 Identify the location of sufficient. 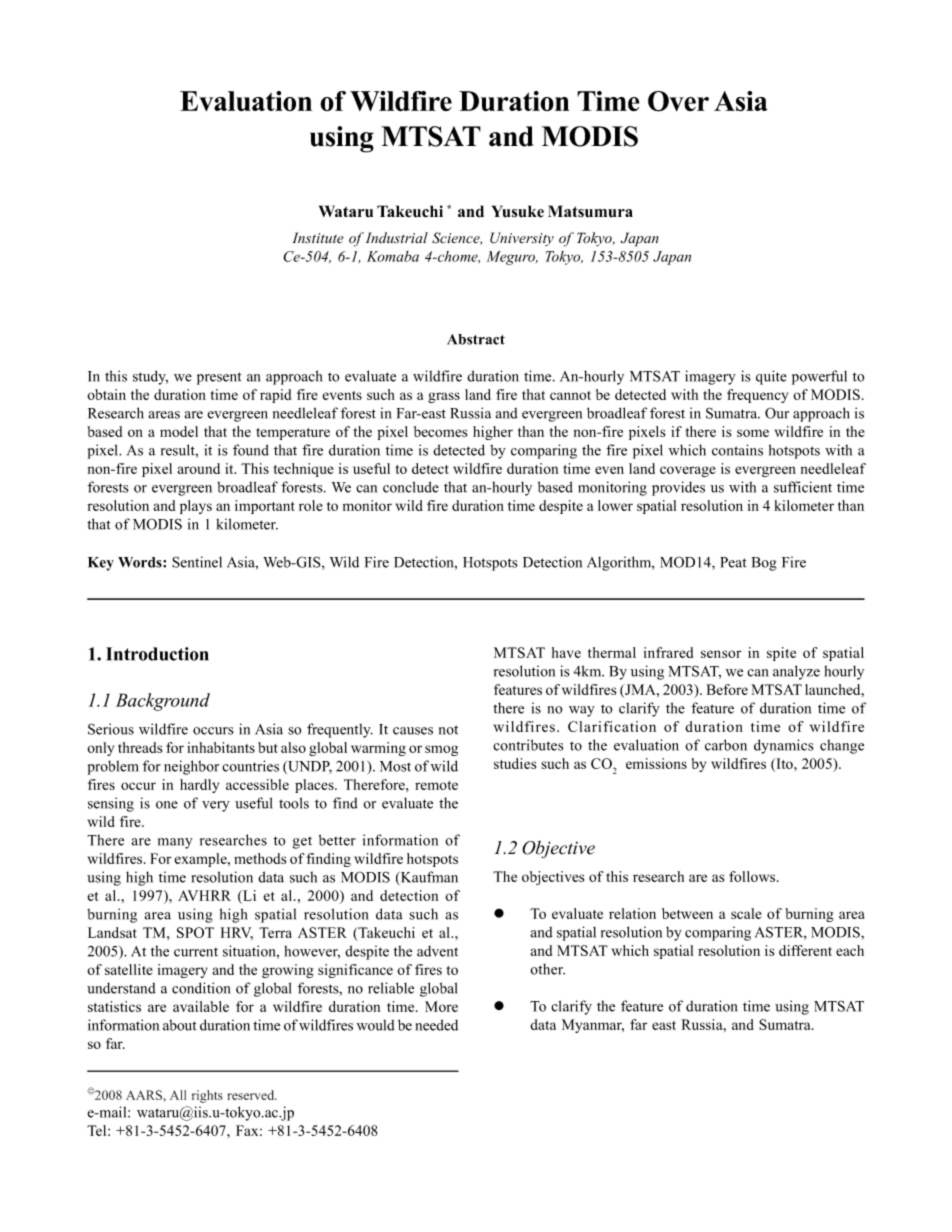
(803, 487).
